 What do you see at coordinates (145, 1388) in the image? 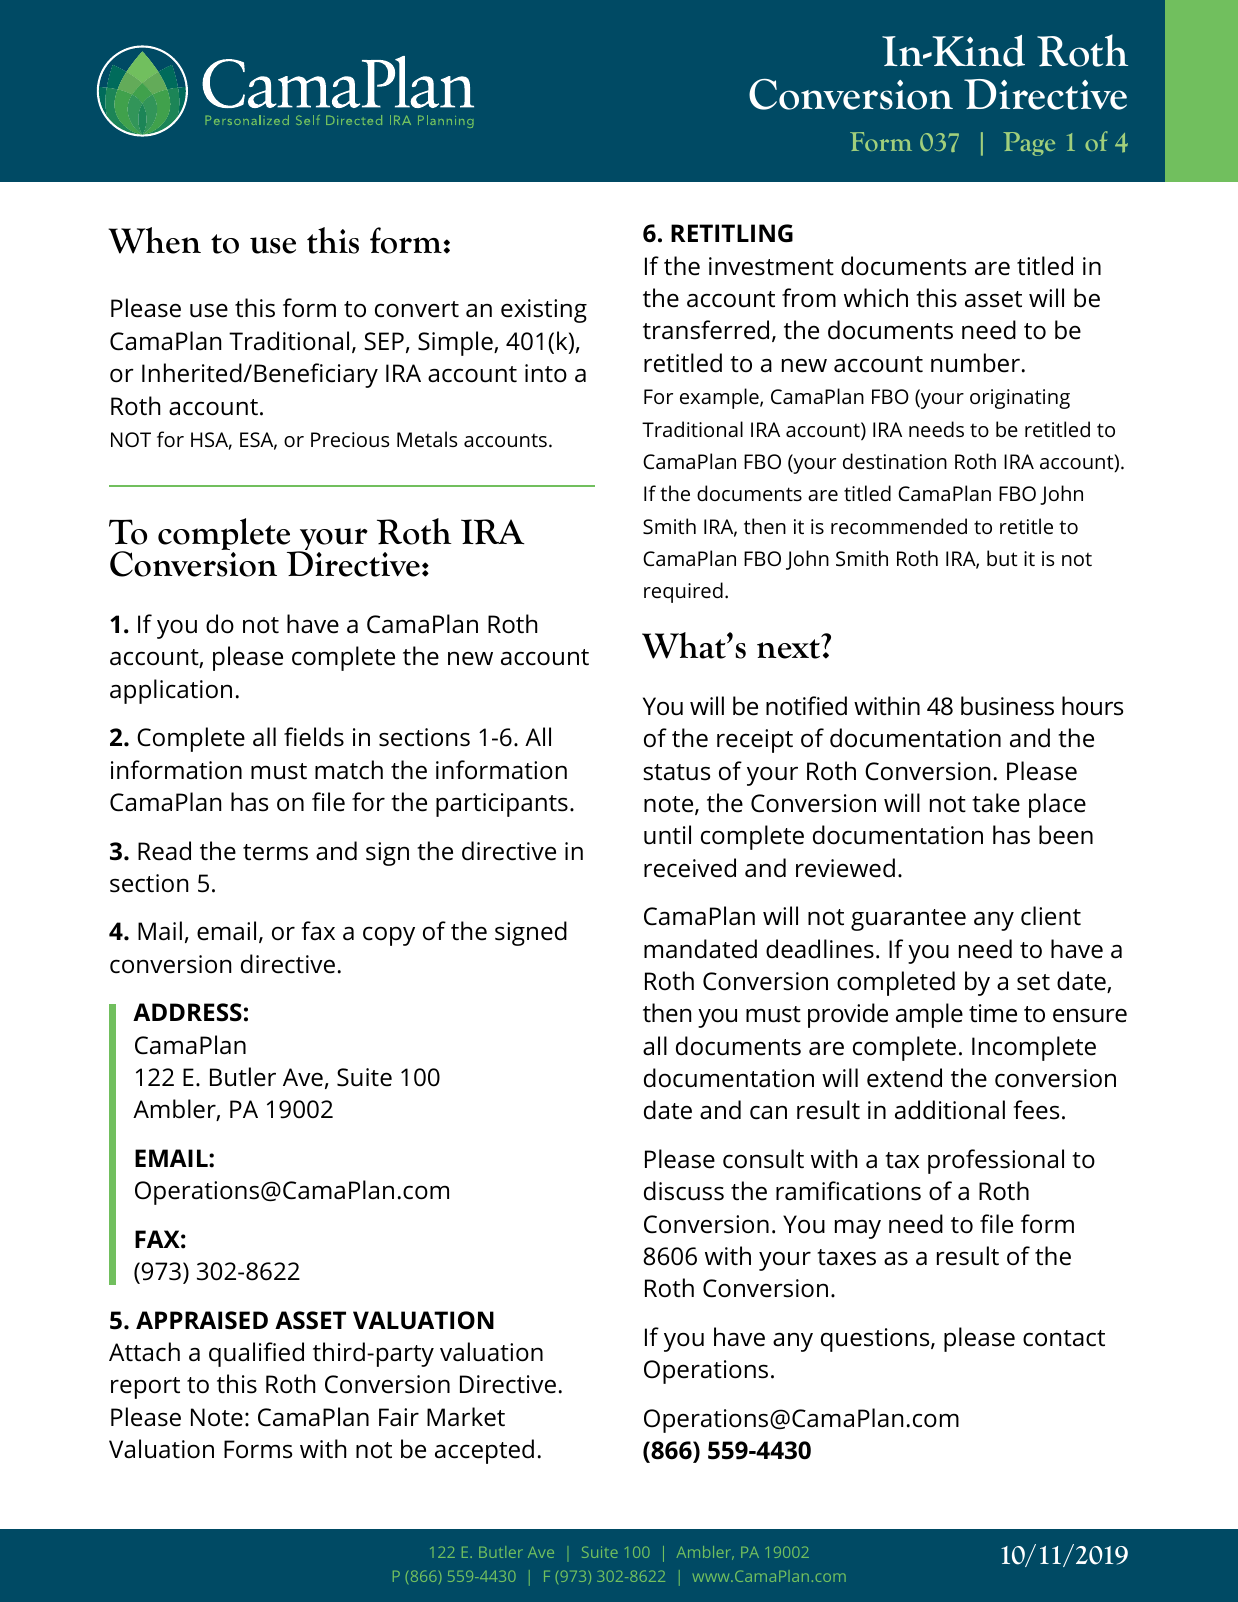
I see `report` at bounding box center [145, 1388].
